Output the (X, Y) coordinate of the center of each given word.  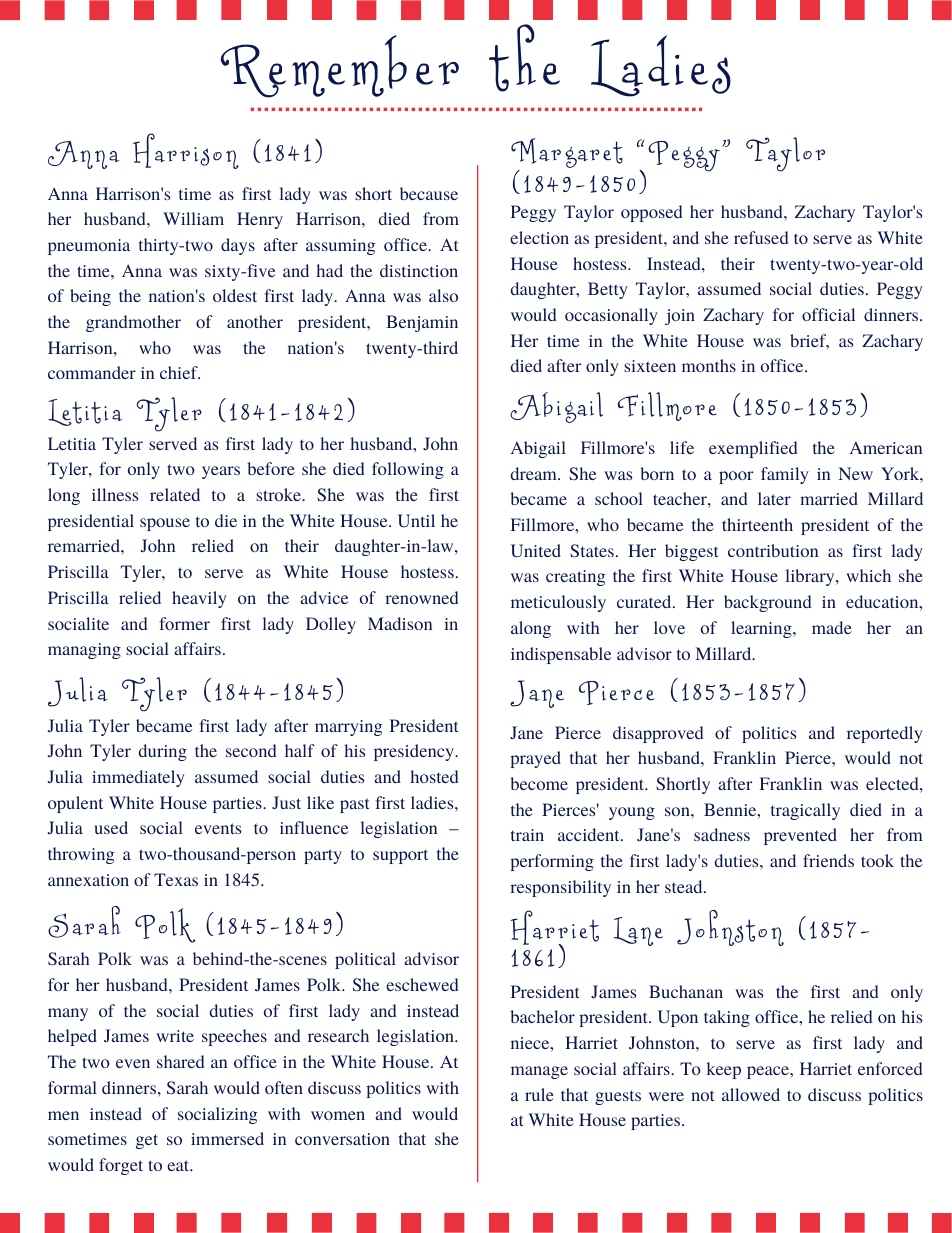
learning (762, 629)
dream (535, 473)
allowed (751, 1094)
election (539, 237)
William (193, 218)
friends (828, 860)
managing (84, 651)
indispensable (561, 655)
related (175, 494)
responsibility (560, 888)
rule (539, 1094)
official (828, 314)
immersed (227, 1138)
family (785, 475)
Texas (176, 879)
